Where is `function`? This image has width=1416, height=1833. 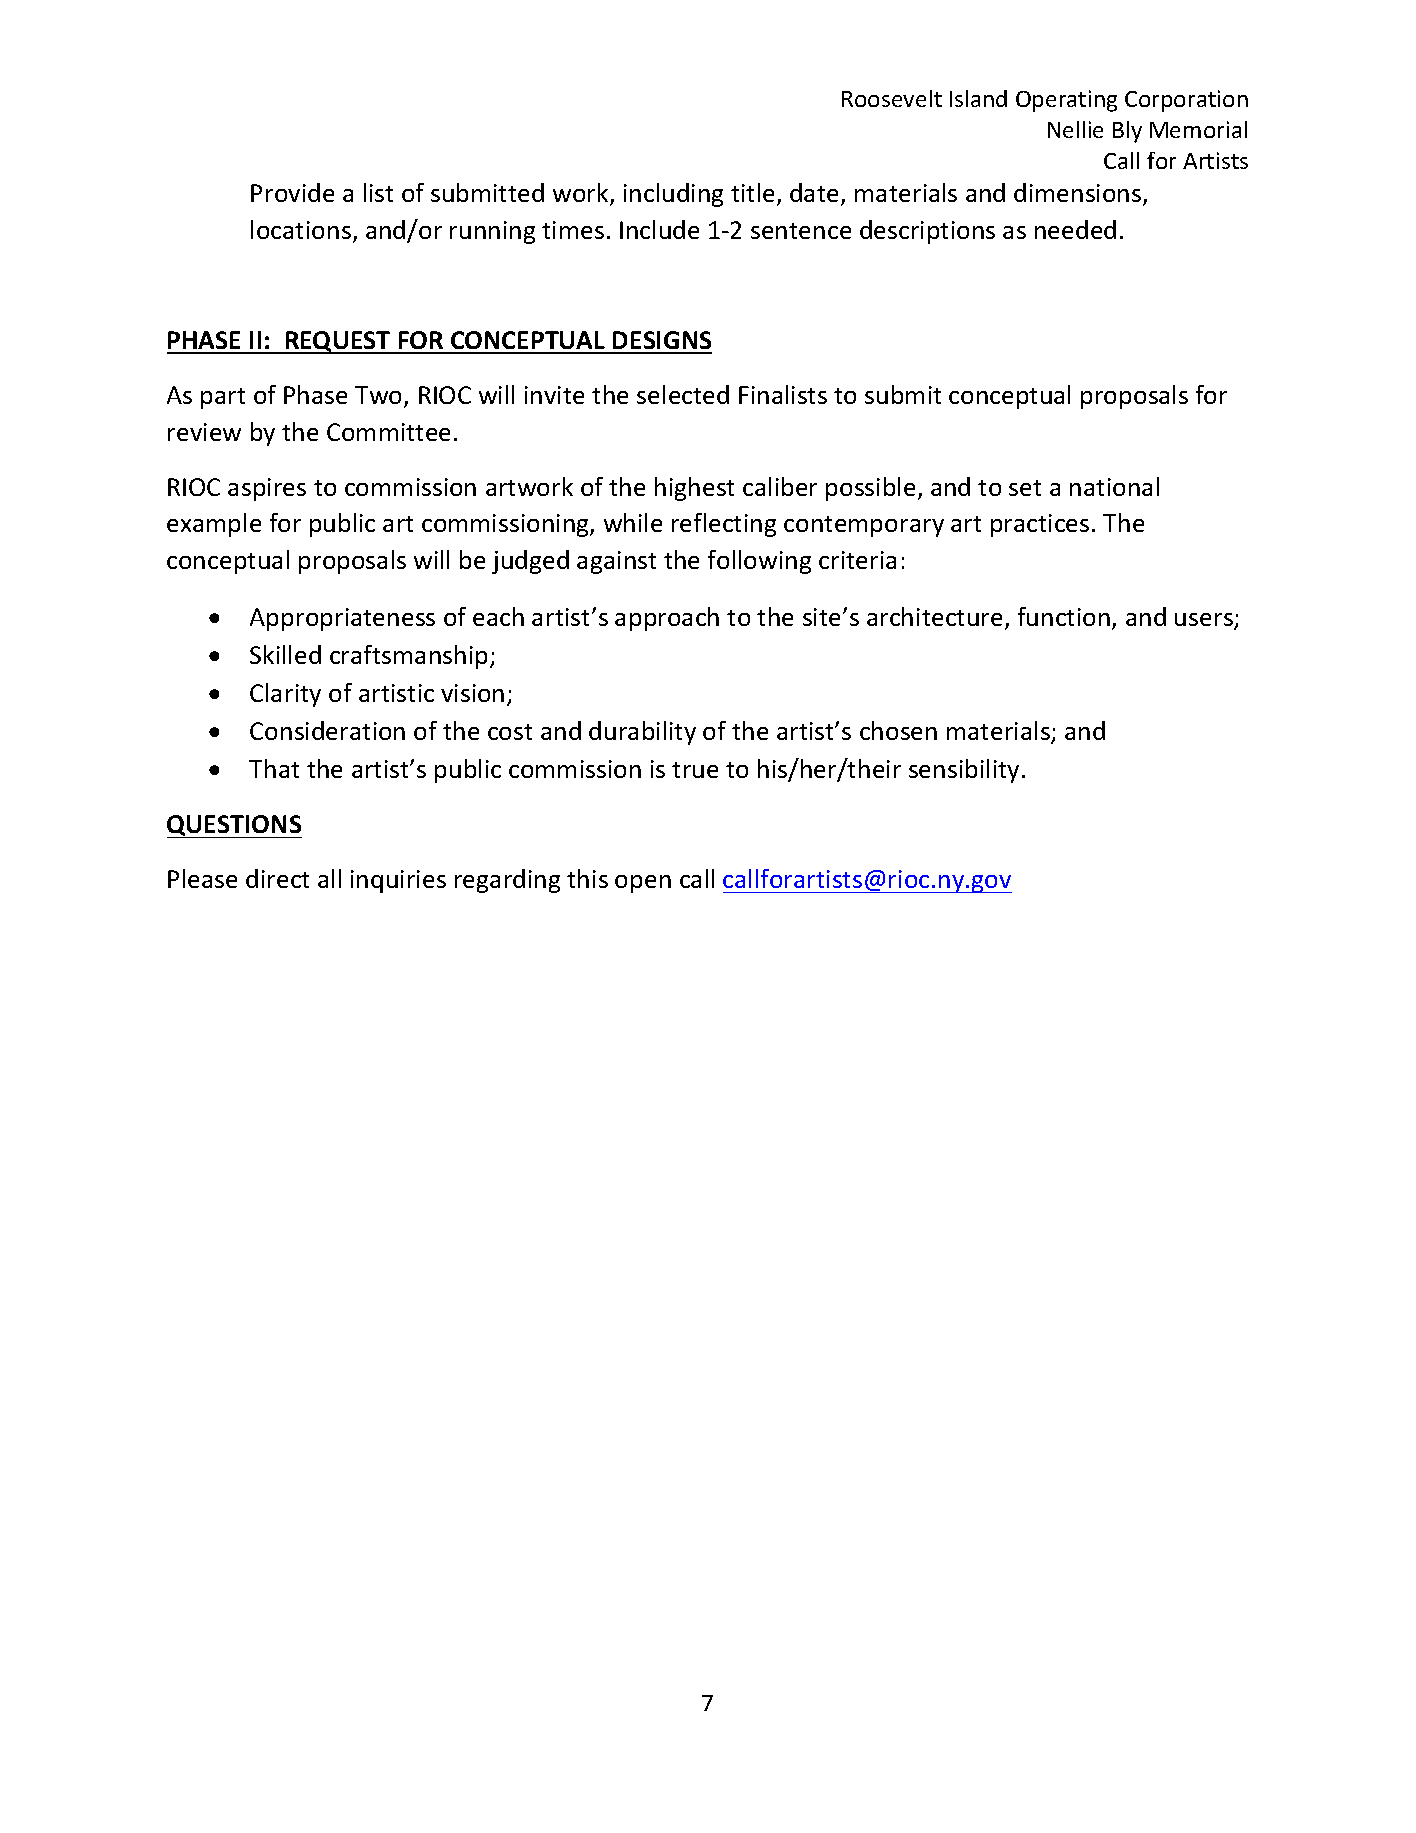 function is located at coordinates (1064, 616).
